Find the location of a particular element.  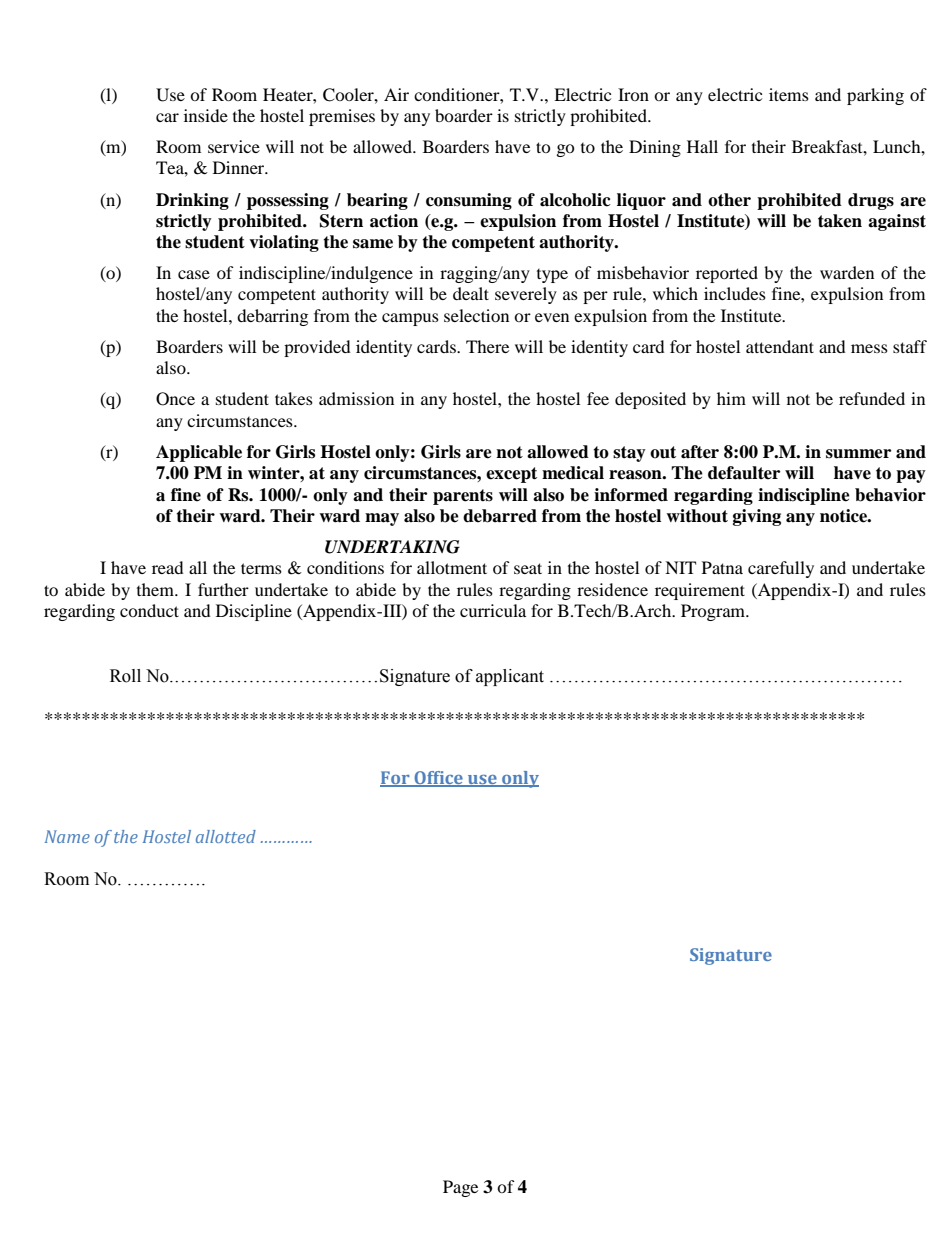

curricula is located at coordinates (493, 610).
